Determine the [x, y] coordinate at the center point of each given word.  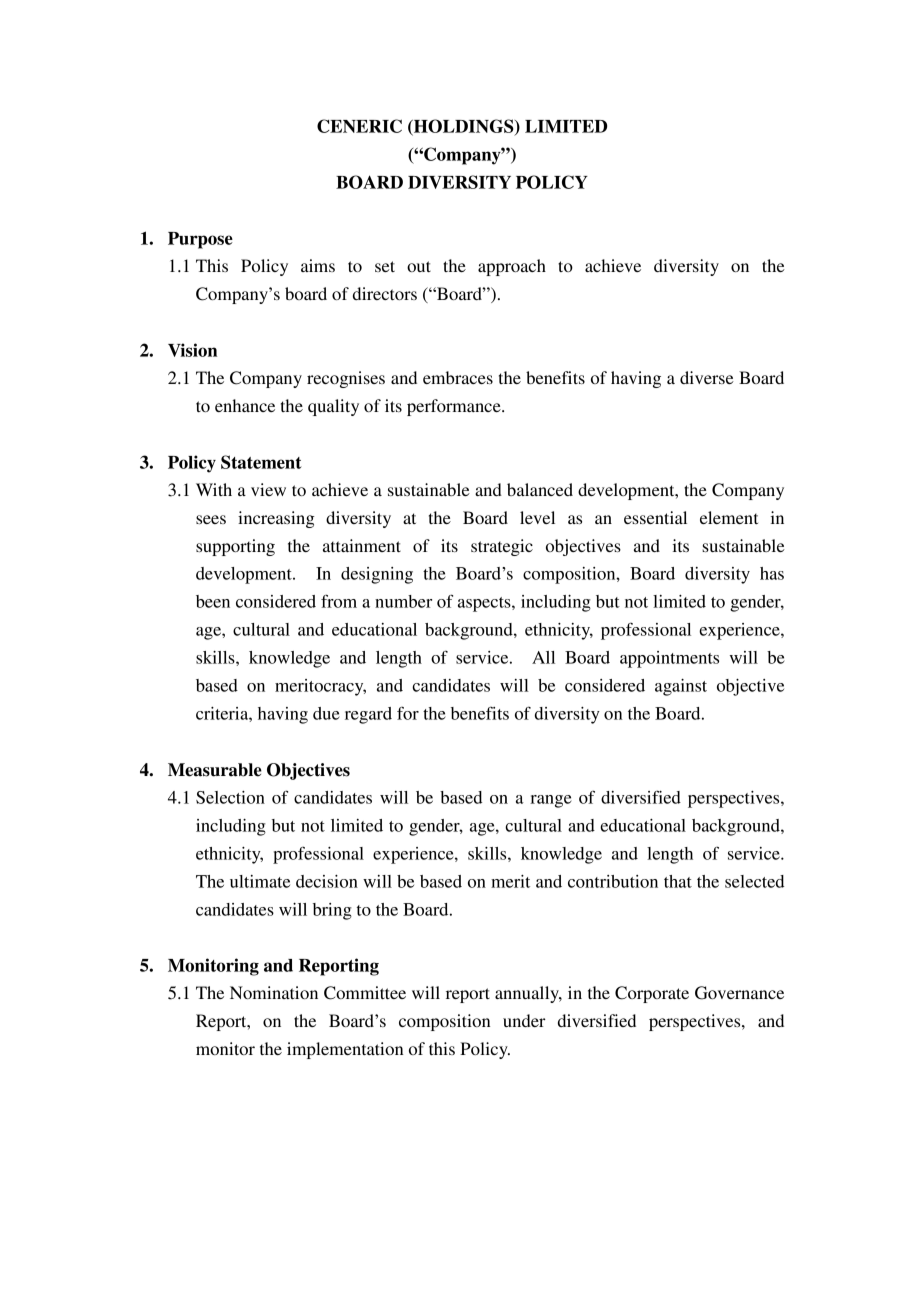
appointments [669, 659]
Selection [230, 797]
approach [512, 267]
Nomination [274, 992]
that [678, 881]
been [213, 601]
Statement [261, 462]
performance [455, 407]
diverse [707, 377]
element [729, 517]
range [551, 801]
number [403, 601]
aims [318, 265]
